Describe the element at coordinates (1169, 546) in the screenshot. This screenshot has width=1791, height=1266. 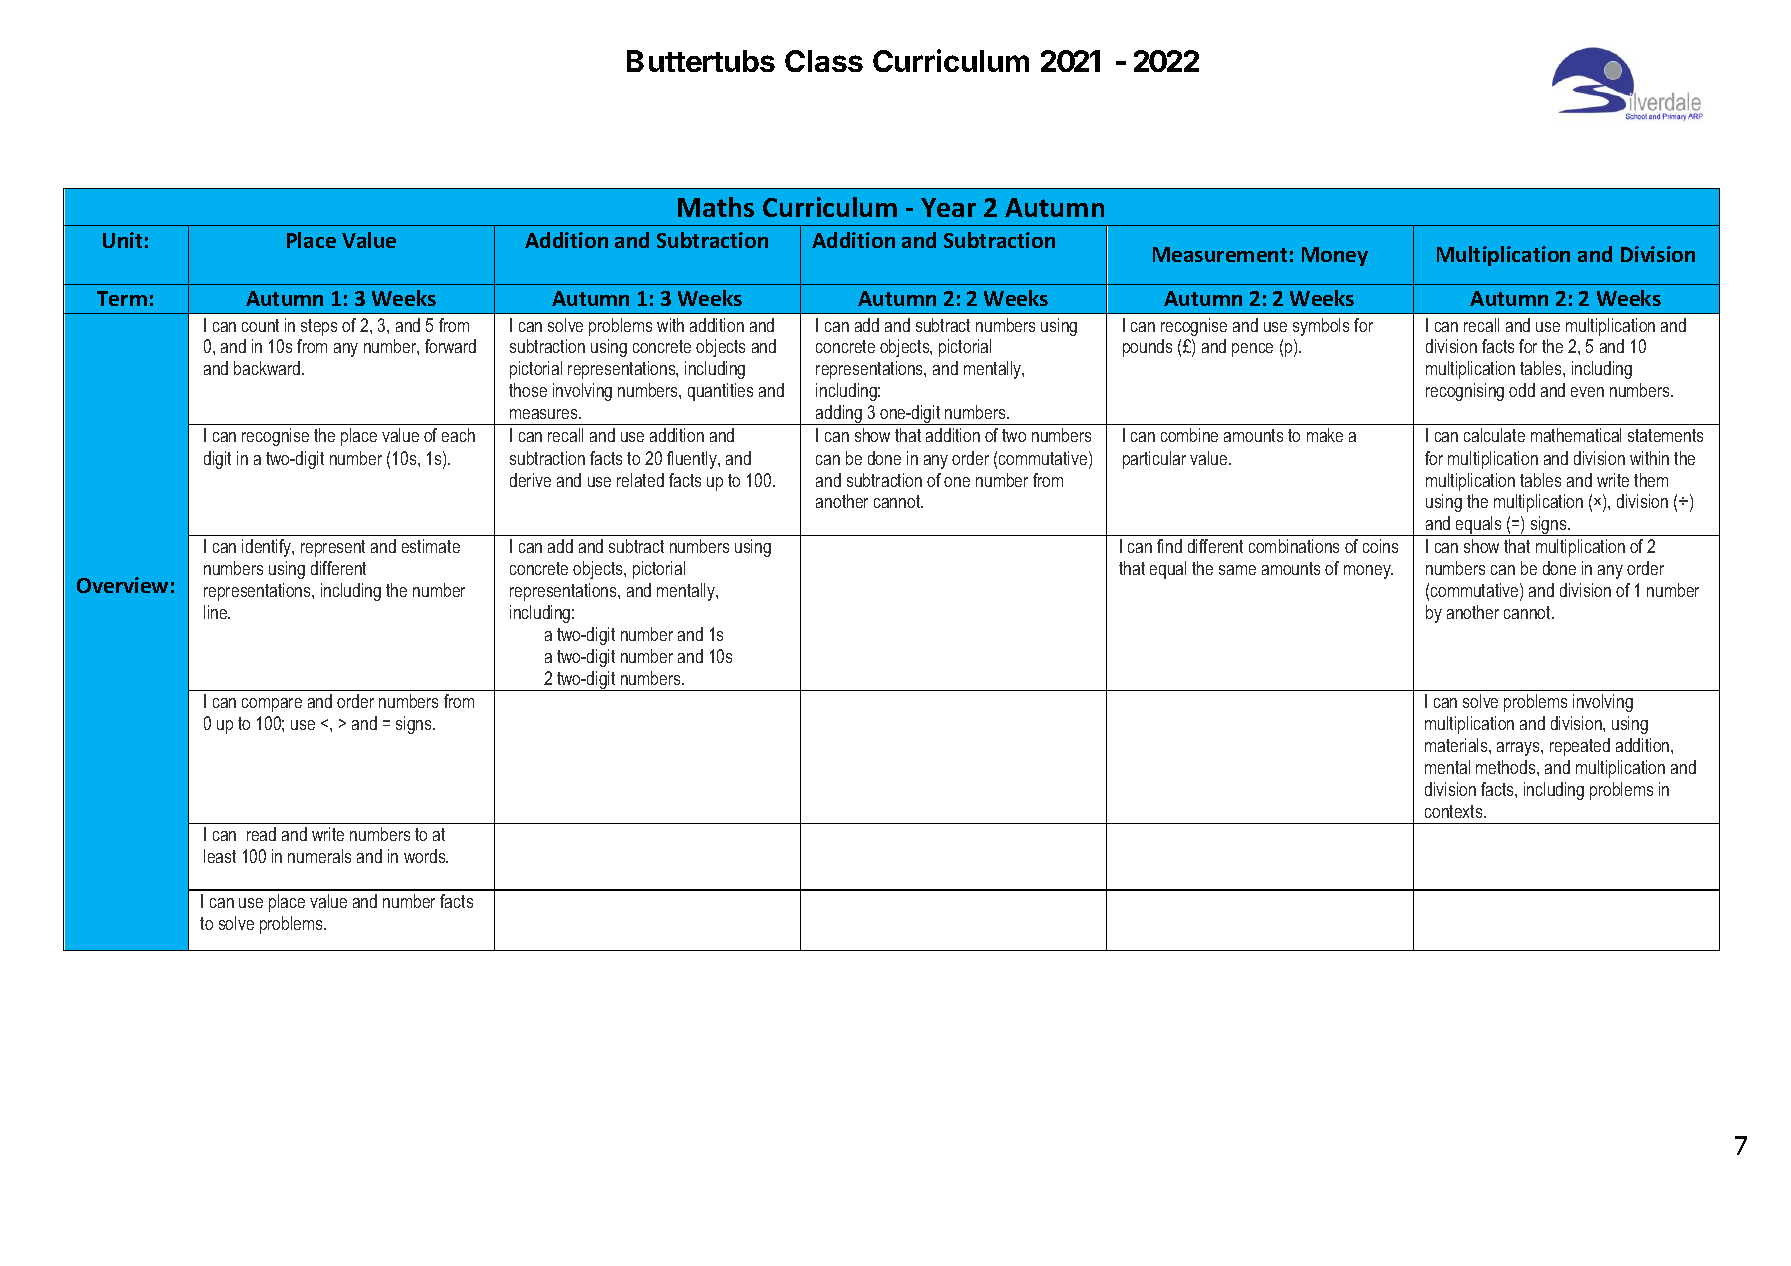
I see `find` at that location.
